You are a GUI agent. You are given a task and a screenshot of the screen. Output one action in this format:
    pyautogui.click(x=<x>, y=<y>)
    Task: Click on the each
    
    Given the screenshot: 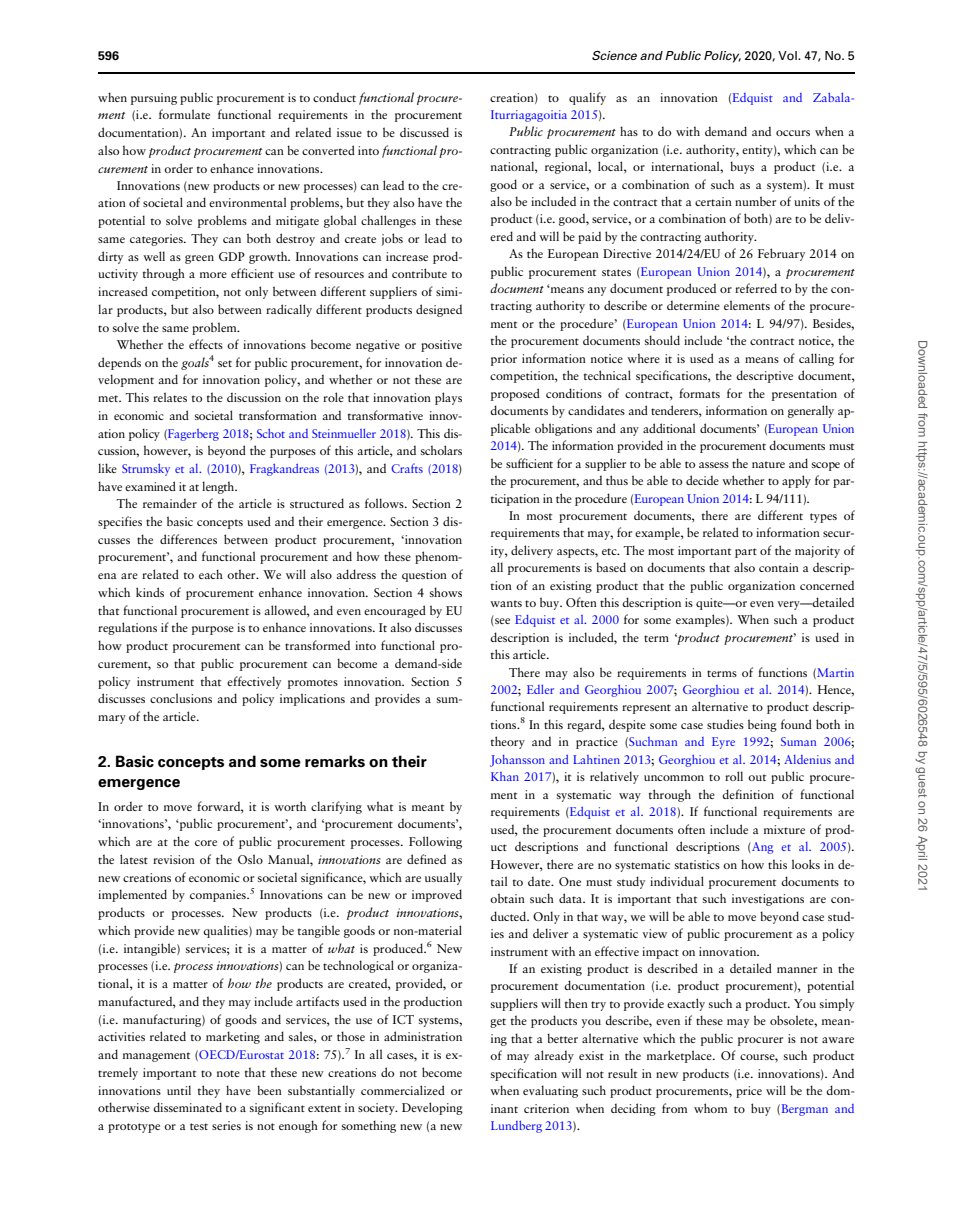 What is the action you would take?
    pyautogui.click(x=211, y=574)
